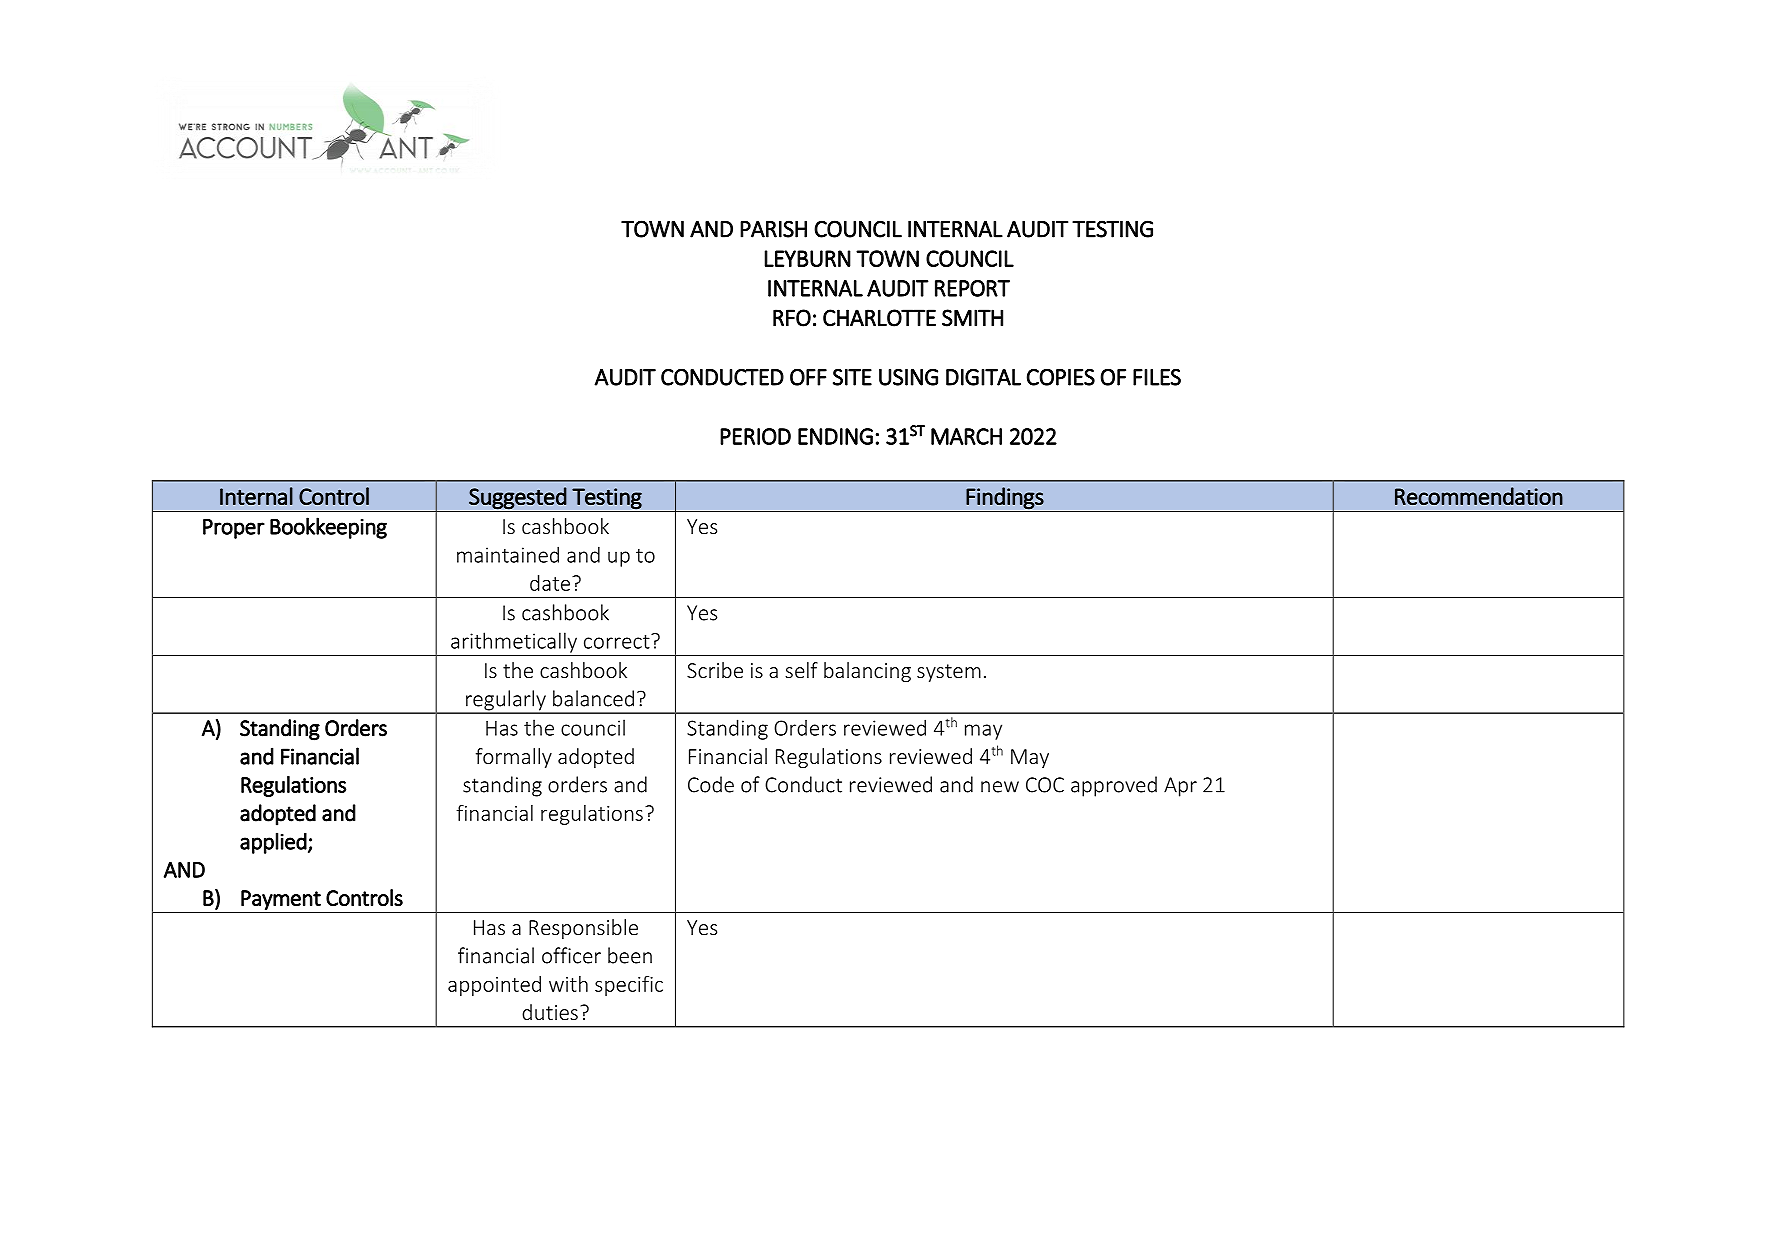 The image size is (1776, 1256). Describe the element at coordinates (514, 642) in the image. I see `arithmetically` at that location.
